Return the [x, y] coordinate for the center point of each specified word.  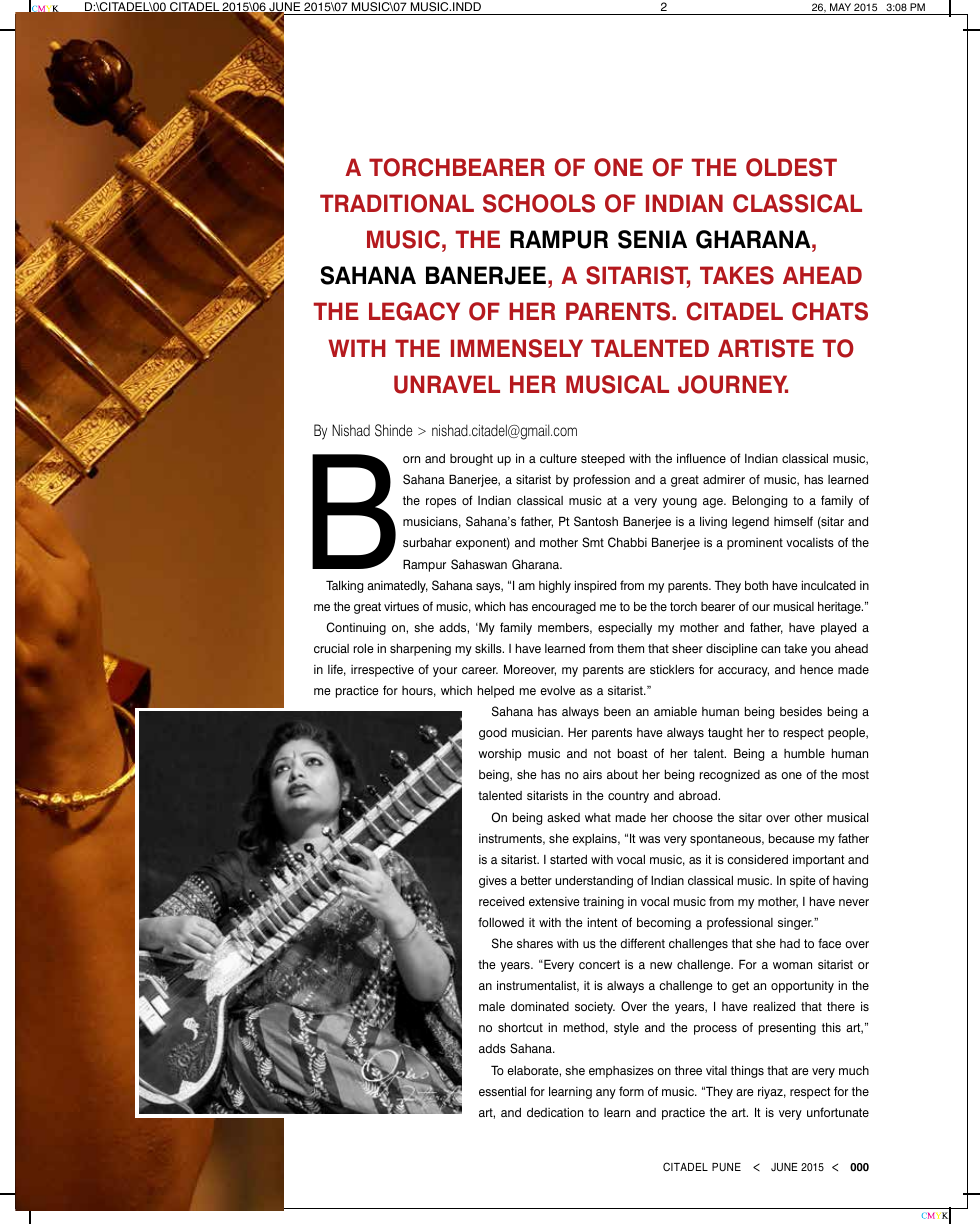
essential [502, 1091]
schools [539, 203]
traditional [397, 203]
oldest [791, 167]
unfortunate [838, 1112]
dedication [555, 1112]
